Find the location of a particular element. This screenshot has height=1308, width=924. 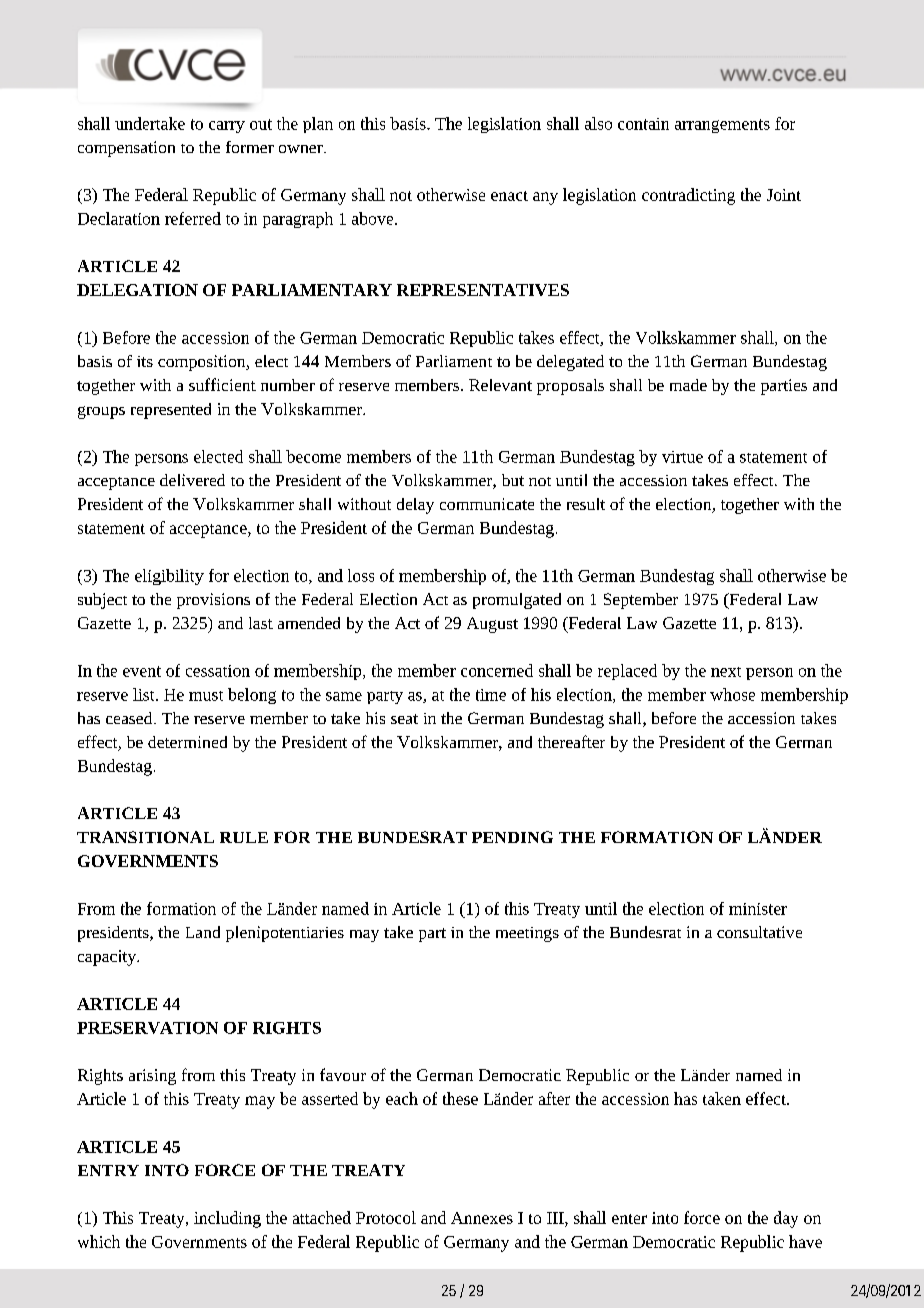

Annexes is located at coordinates (482, 1218).
